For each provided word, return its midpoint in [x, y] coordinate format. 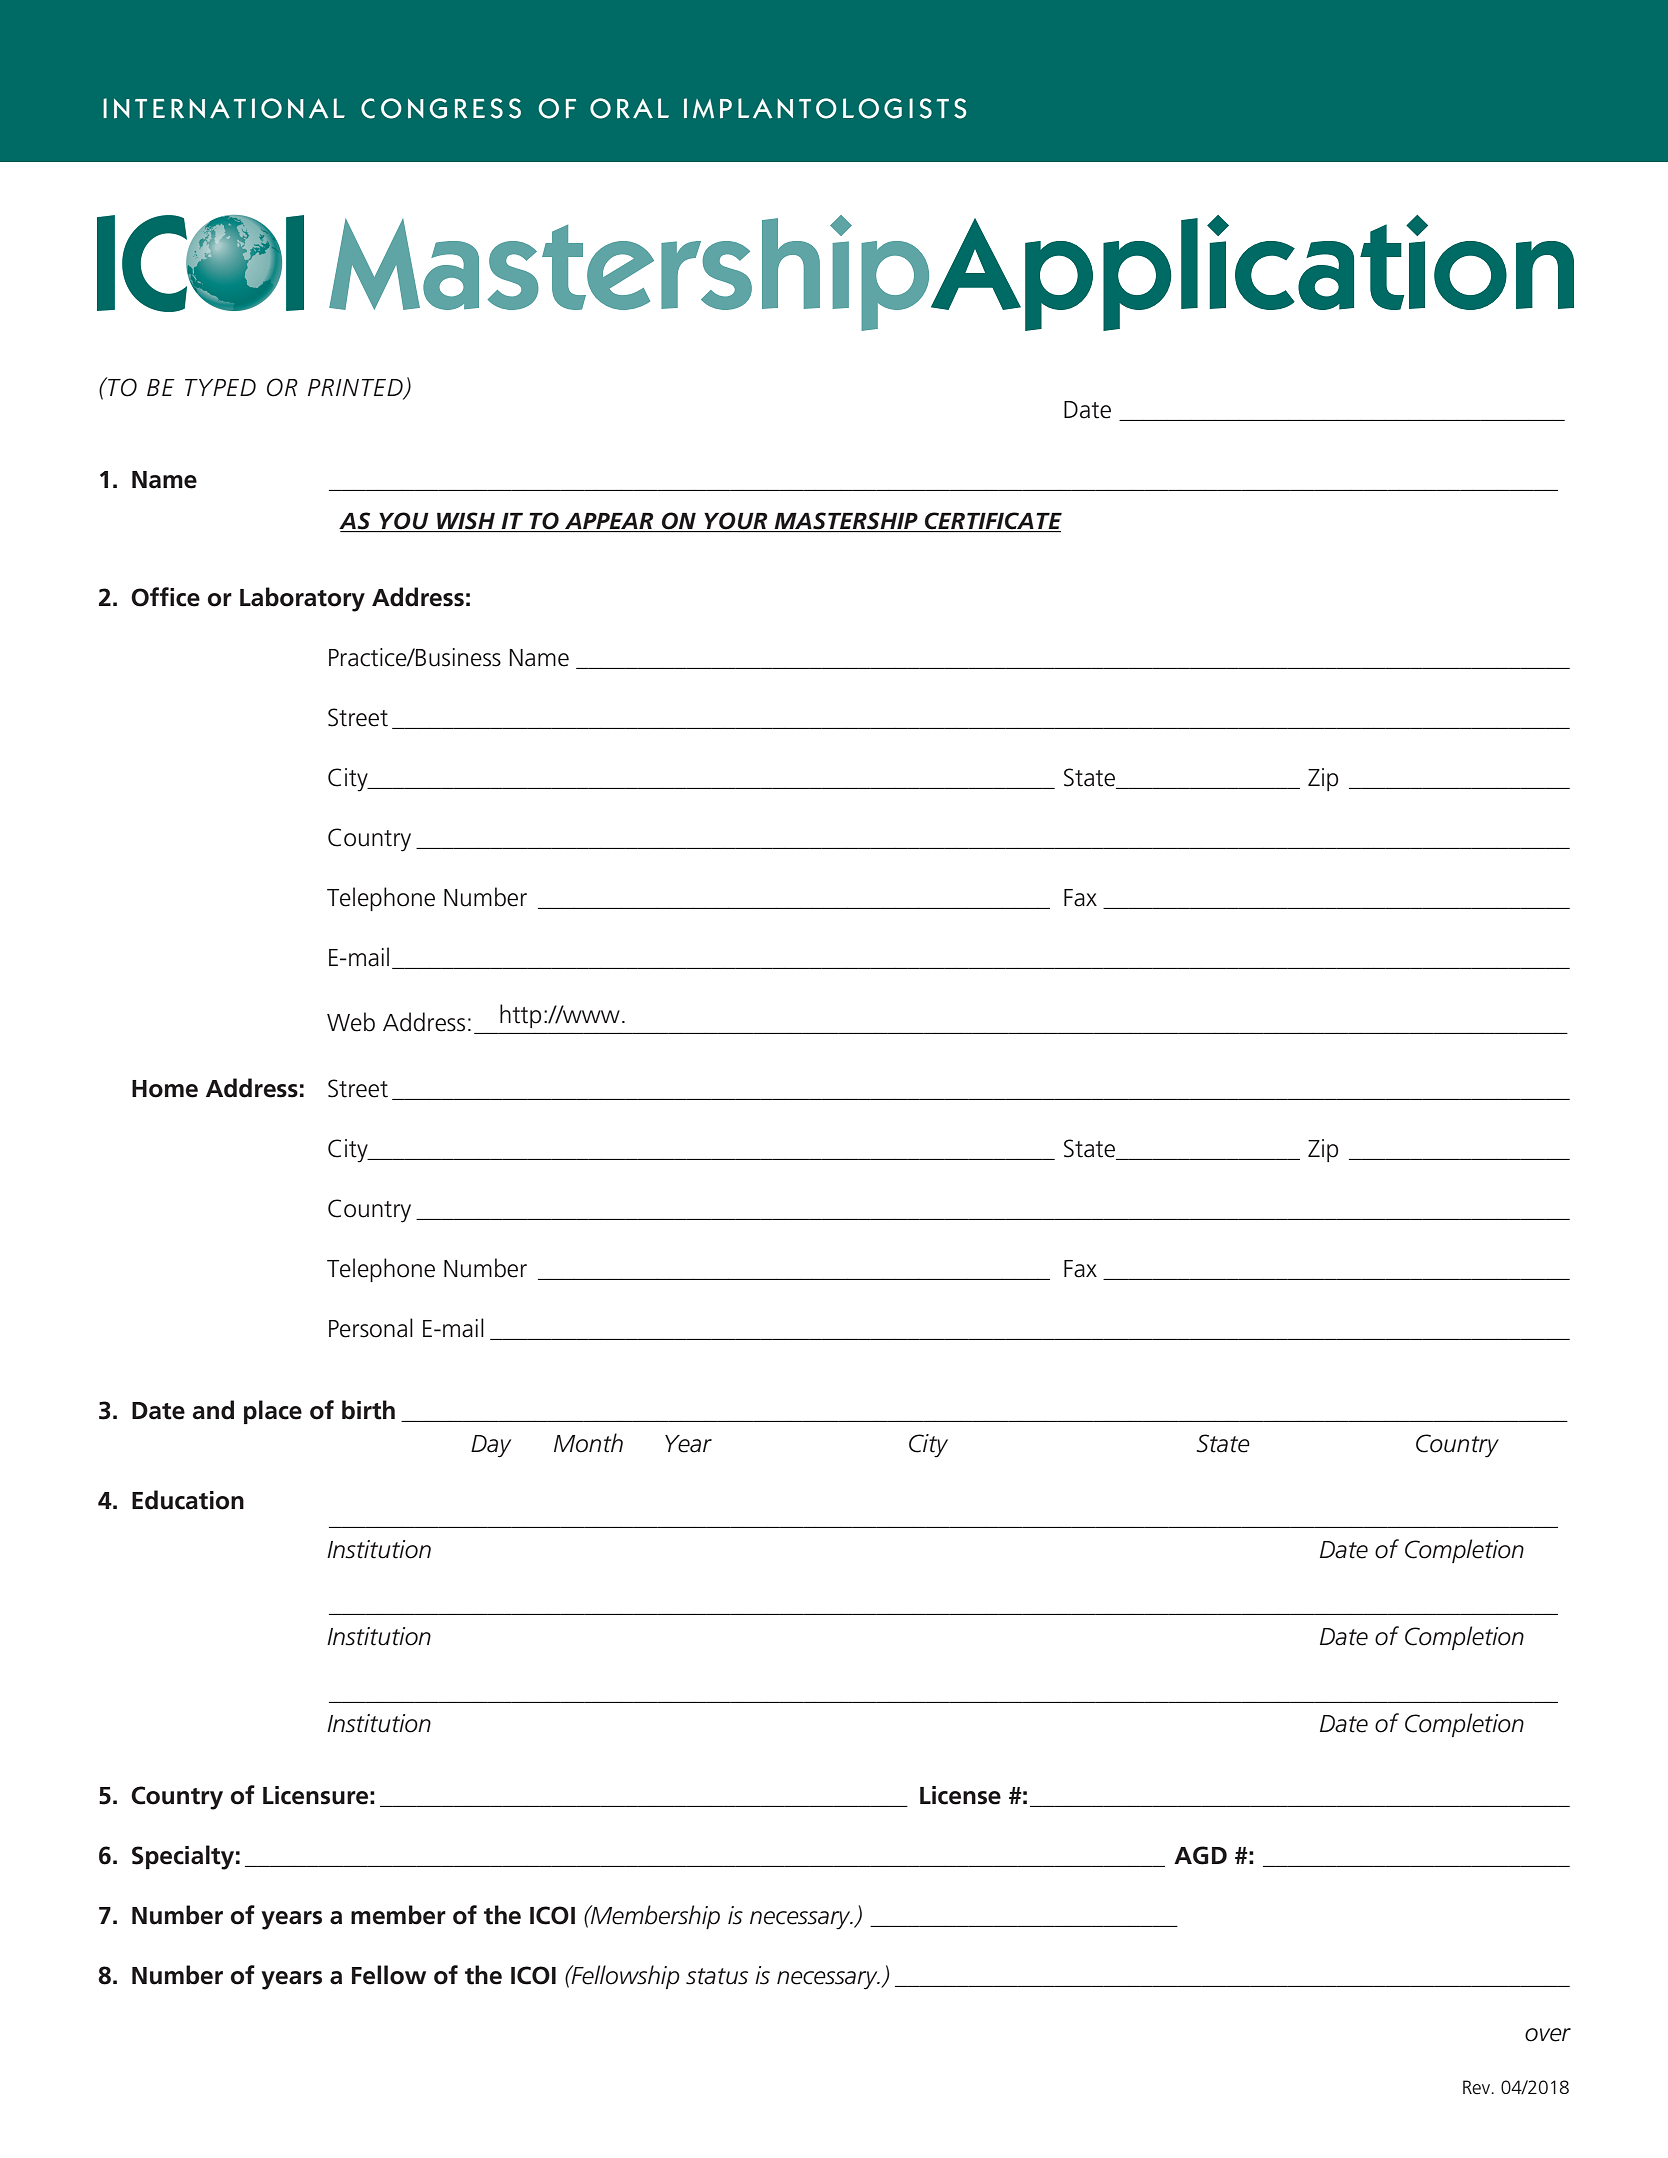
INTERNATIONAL [224, 108]
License [960, 1795]
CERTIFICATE [992, 522]
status [717, 1976]
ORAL [629, 108]
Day [491, 1446]
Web [351, 1022]
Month [588, 1443]
